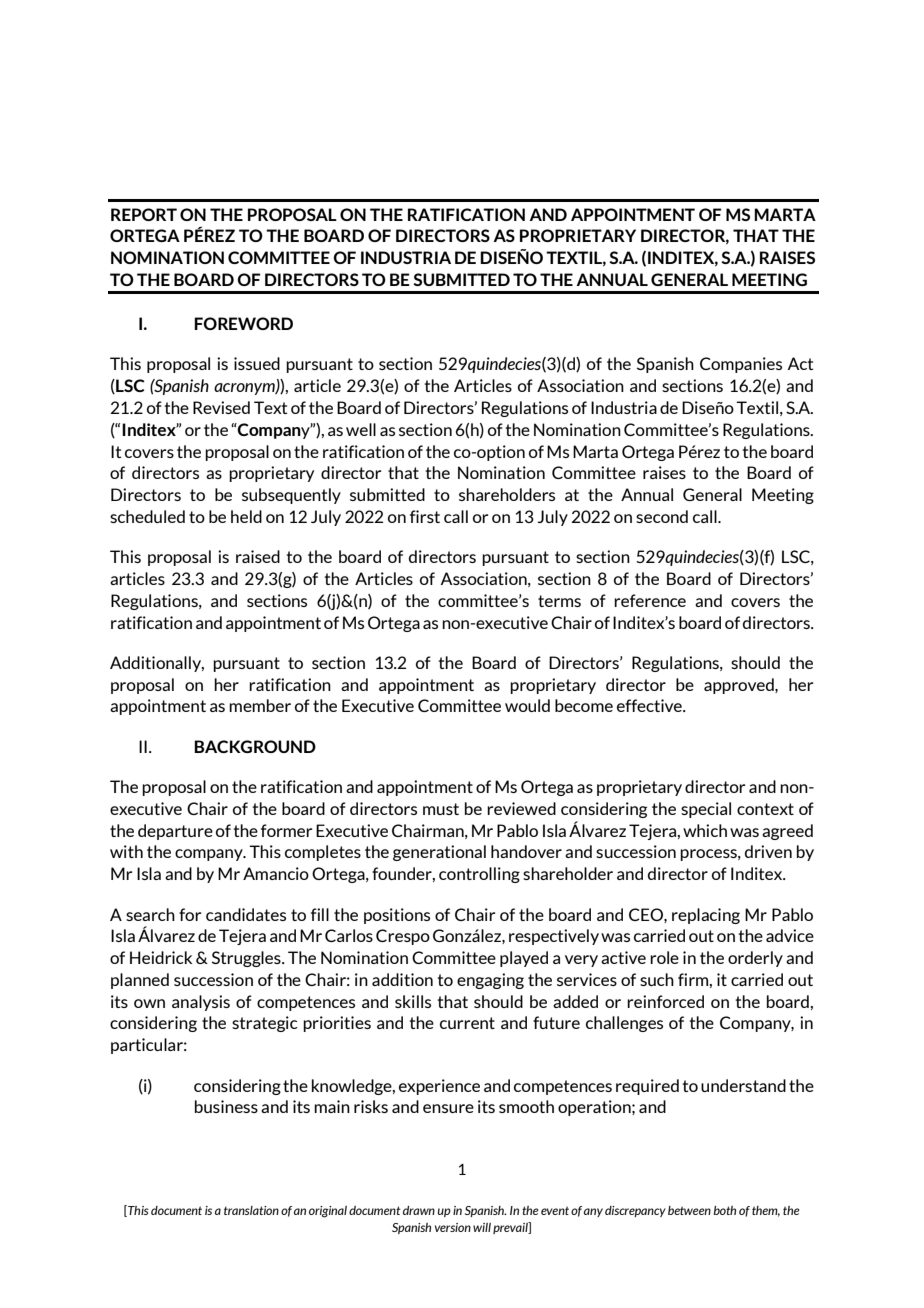  I want to click on Companies, so click(741, 365).
